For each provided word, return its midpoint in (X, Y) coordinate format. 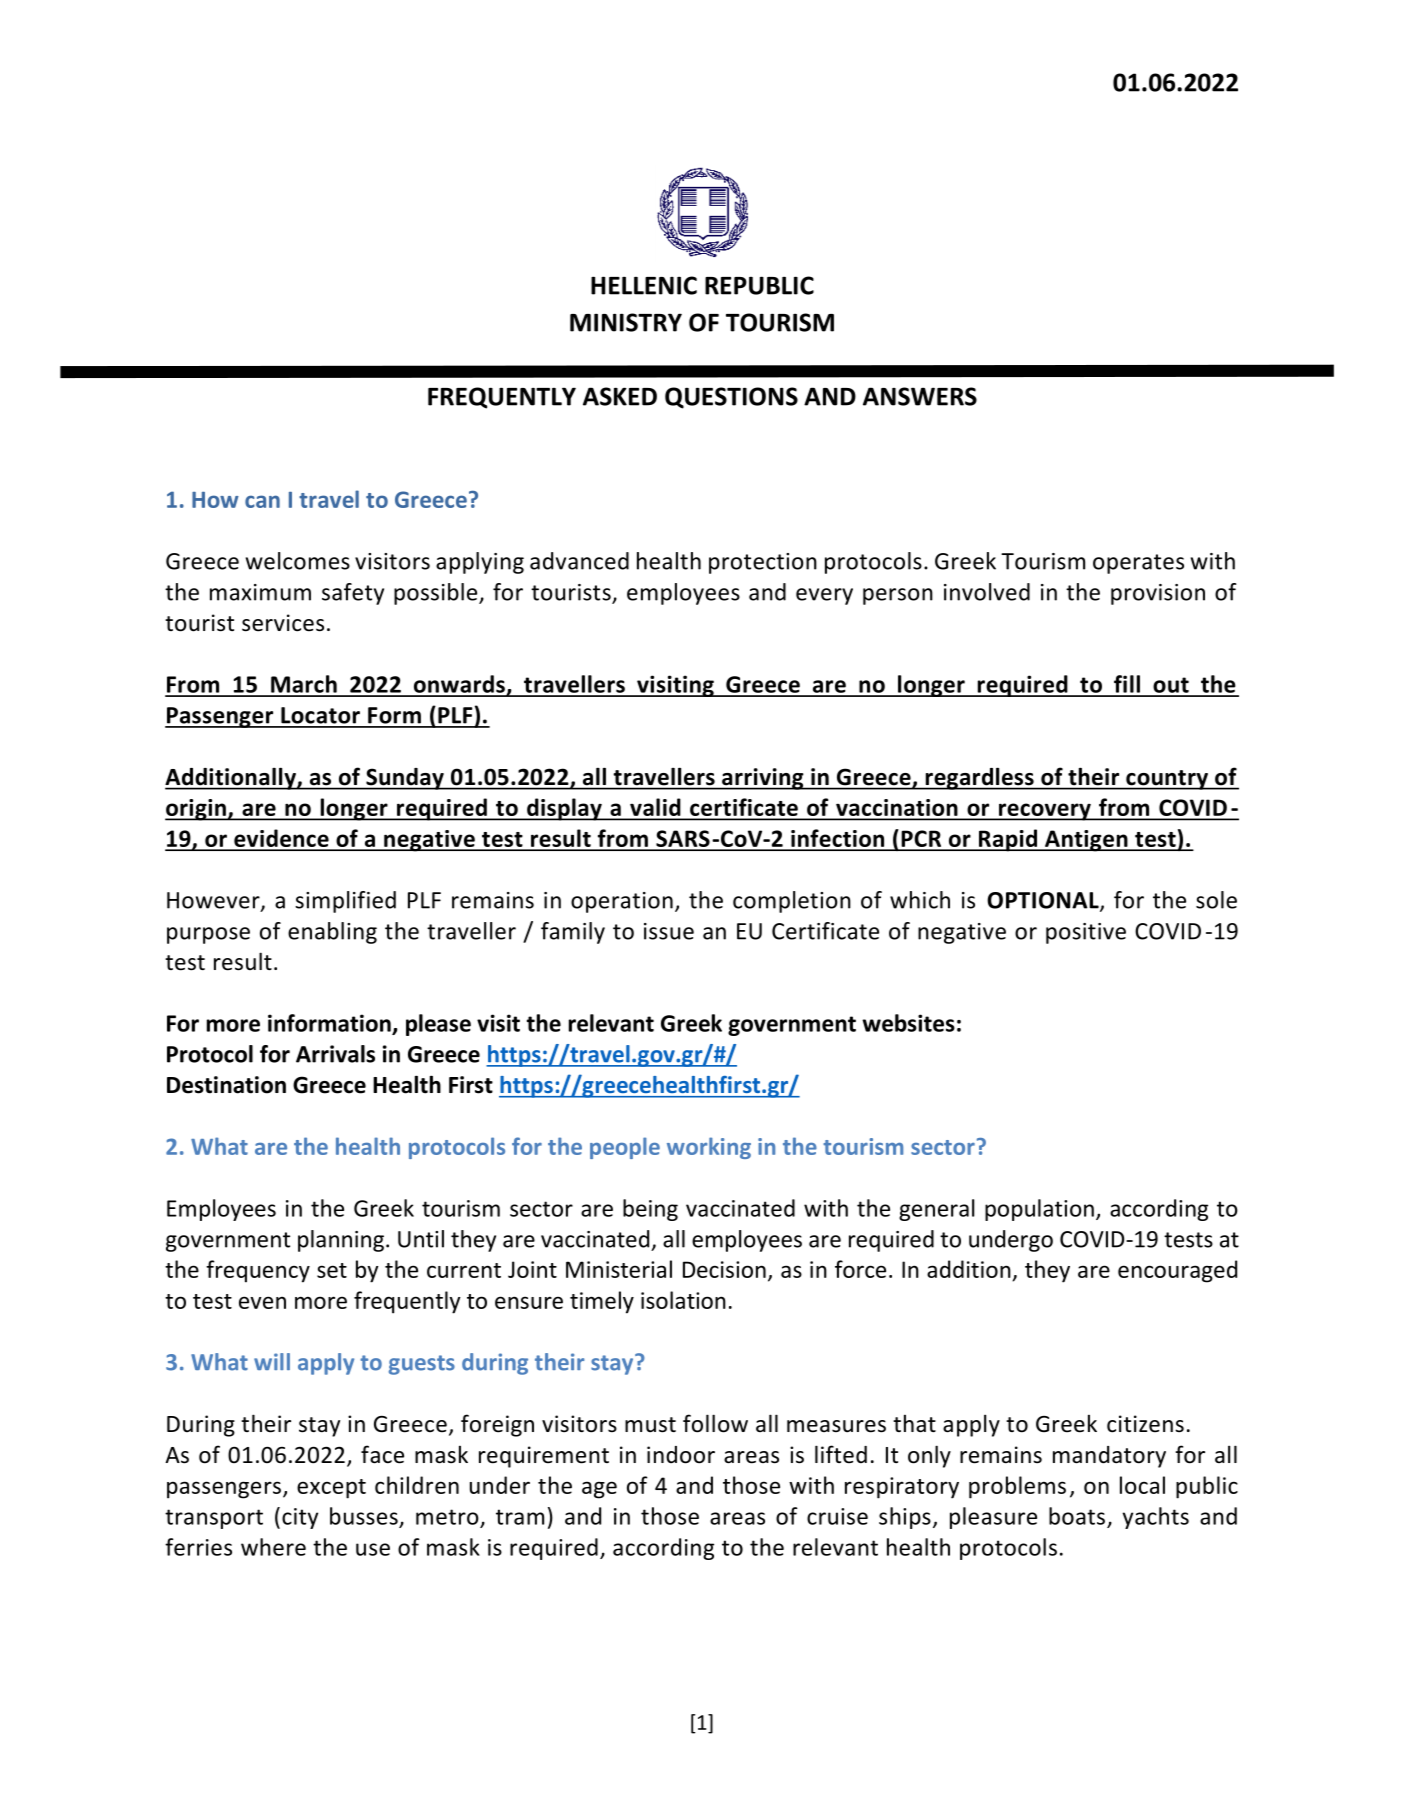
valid (655, 808)
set (332, 1270)
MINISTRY (626, 322)
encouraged (1177, 1271)
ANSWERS (920, 396)
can (262, 501)
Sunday (405, 779)
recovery (1045, 812)
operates (1138, 564)
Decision (724, 1269)
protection (763, 563)
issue (669, 931)
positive (1086, 933)
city (300, 1518)
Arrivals (335, 1054)
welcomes (298, 561)
